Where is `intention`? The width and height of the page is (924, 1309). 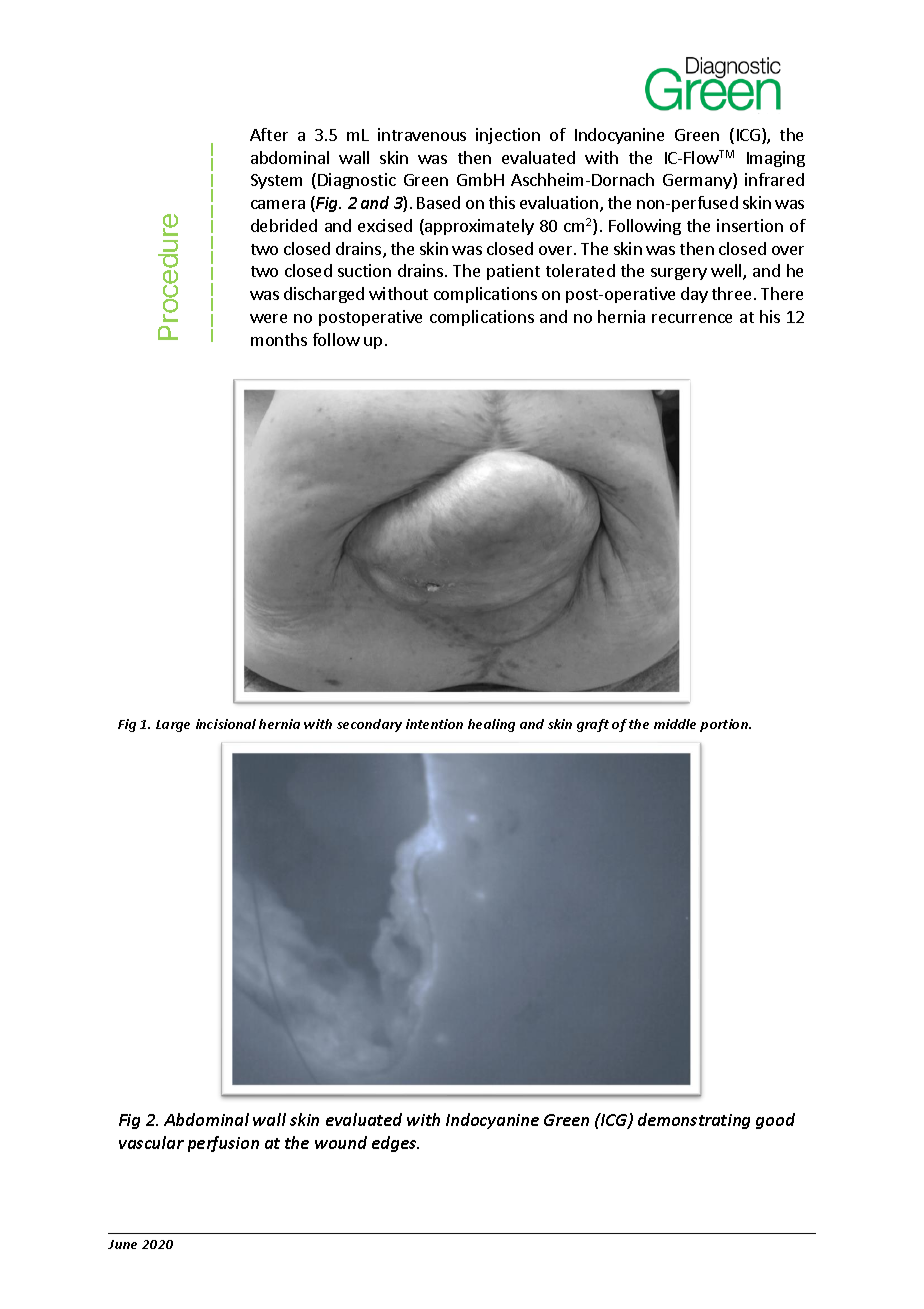
intention is located at coordinates (434, 724).
